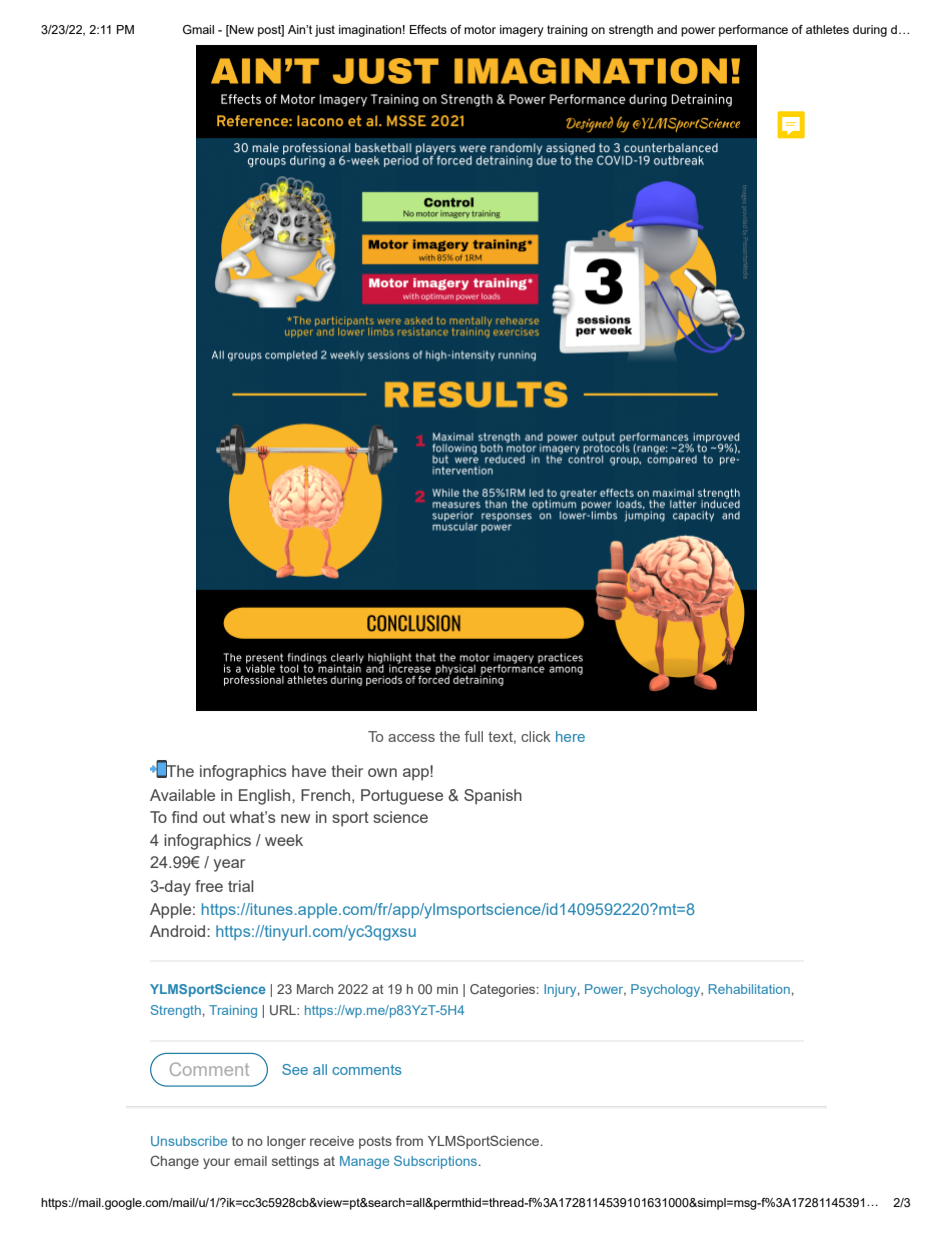 Image resolution: width=952 pixels, height=1233 pixels. Describe the element at coordinates (229, 865) in the page. I see `year` at that location.
